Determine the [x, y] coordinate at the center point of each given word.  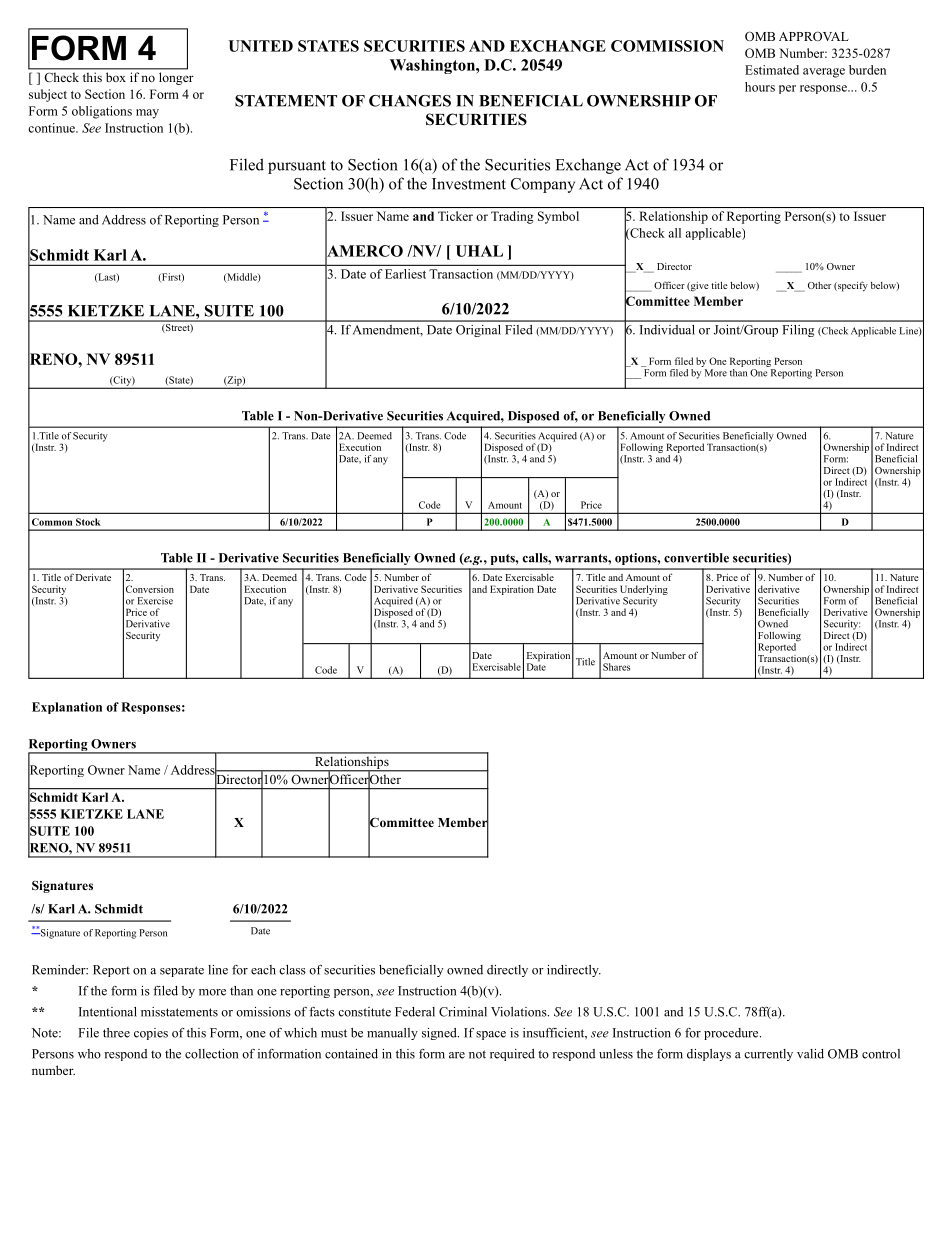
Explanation [67, 708]
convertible [696, 558]
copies [151, 1034]
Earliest [405, 274]
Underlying [644, 590]
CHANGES [410, 101]
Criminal [463, 1012]
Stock [88, 522]
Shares [616, 667]
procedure [732, 1034]
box [116, 77]
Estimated [772, 70]
